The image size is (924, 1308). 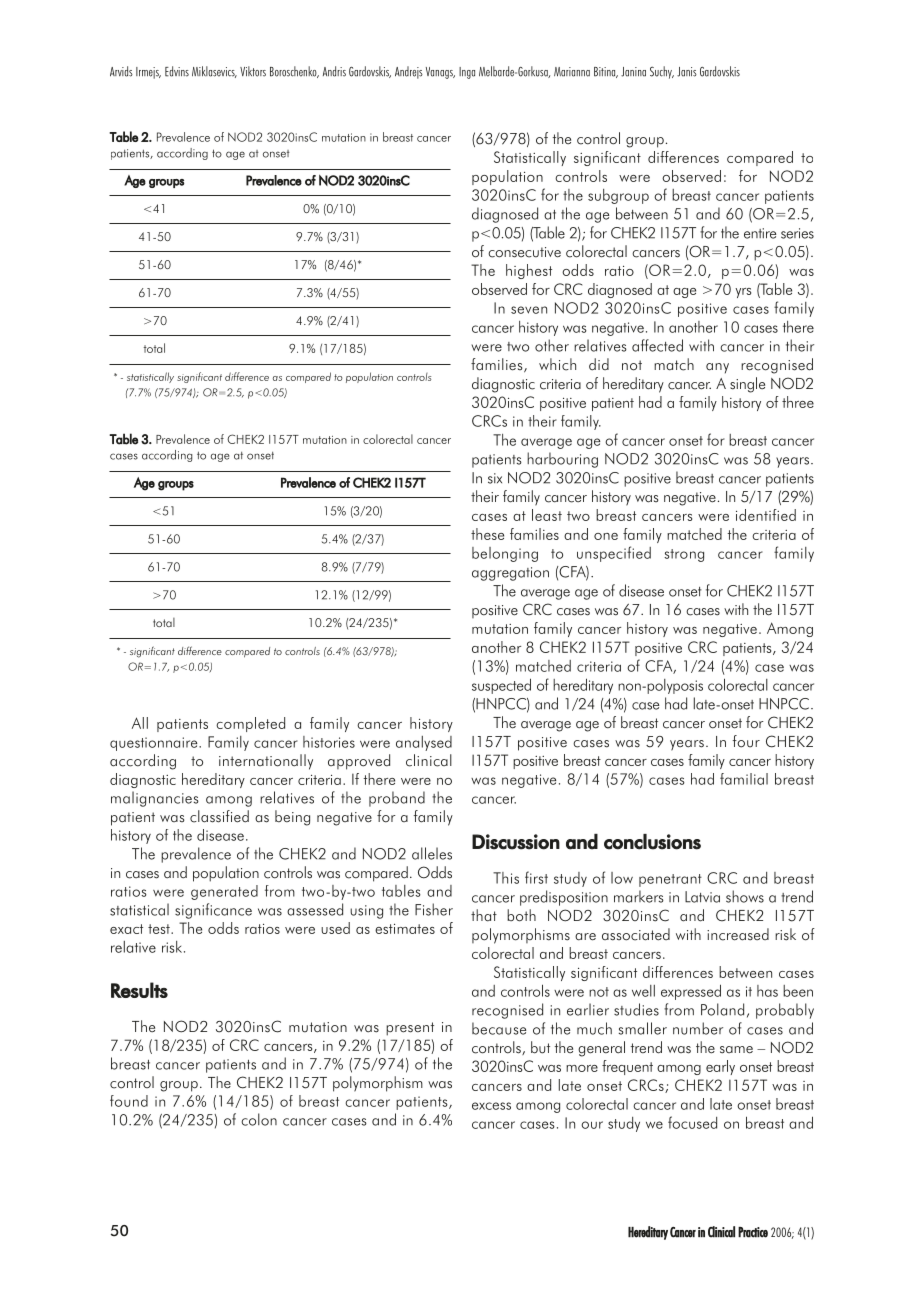 What do you see at coordinates (219, 816) in the screenshot?
I see `classified` at bounding box center [219, 816].
